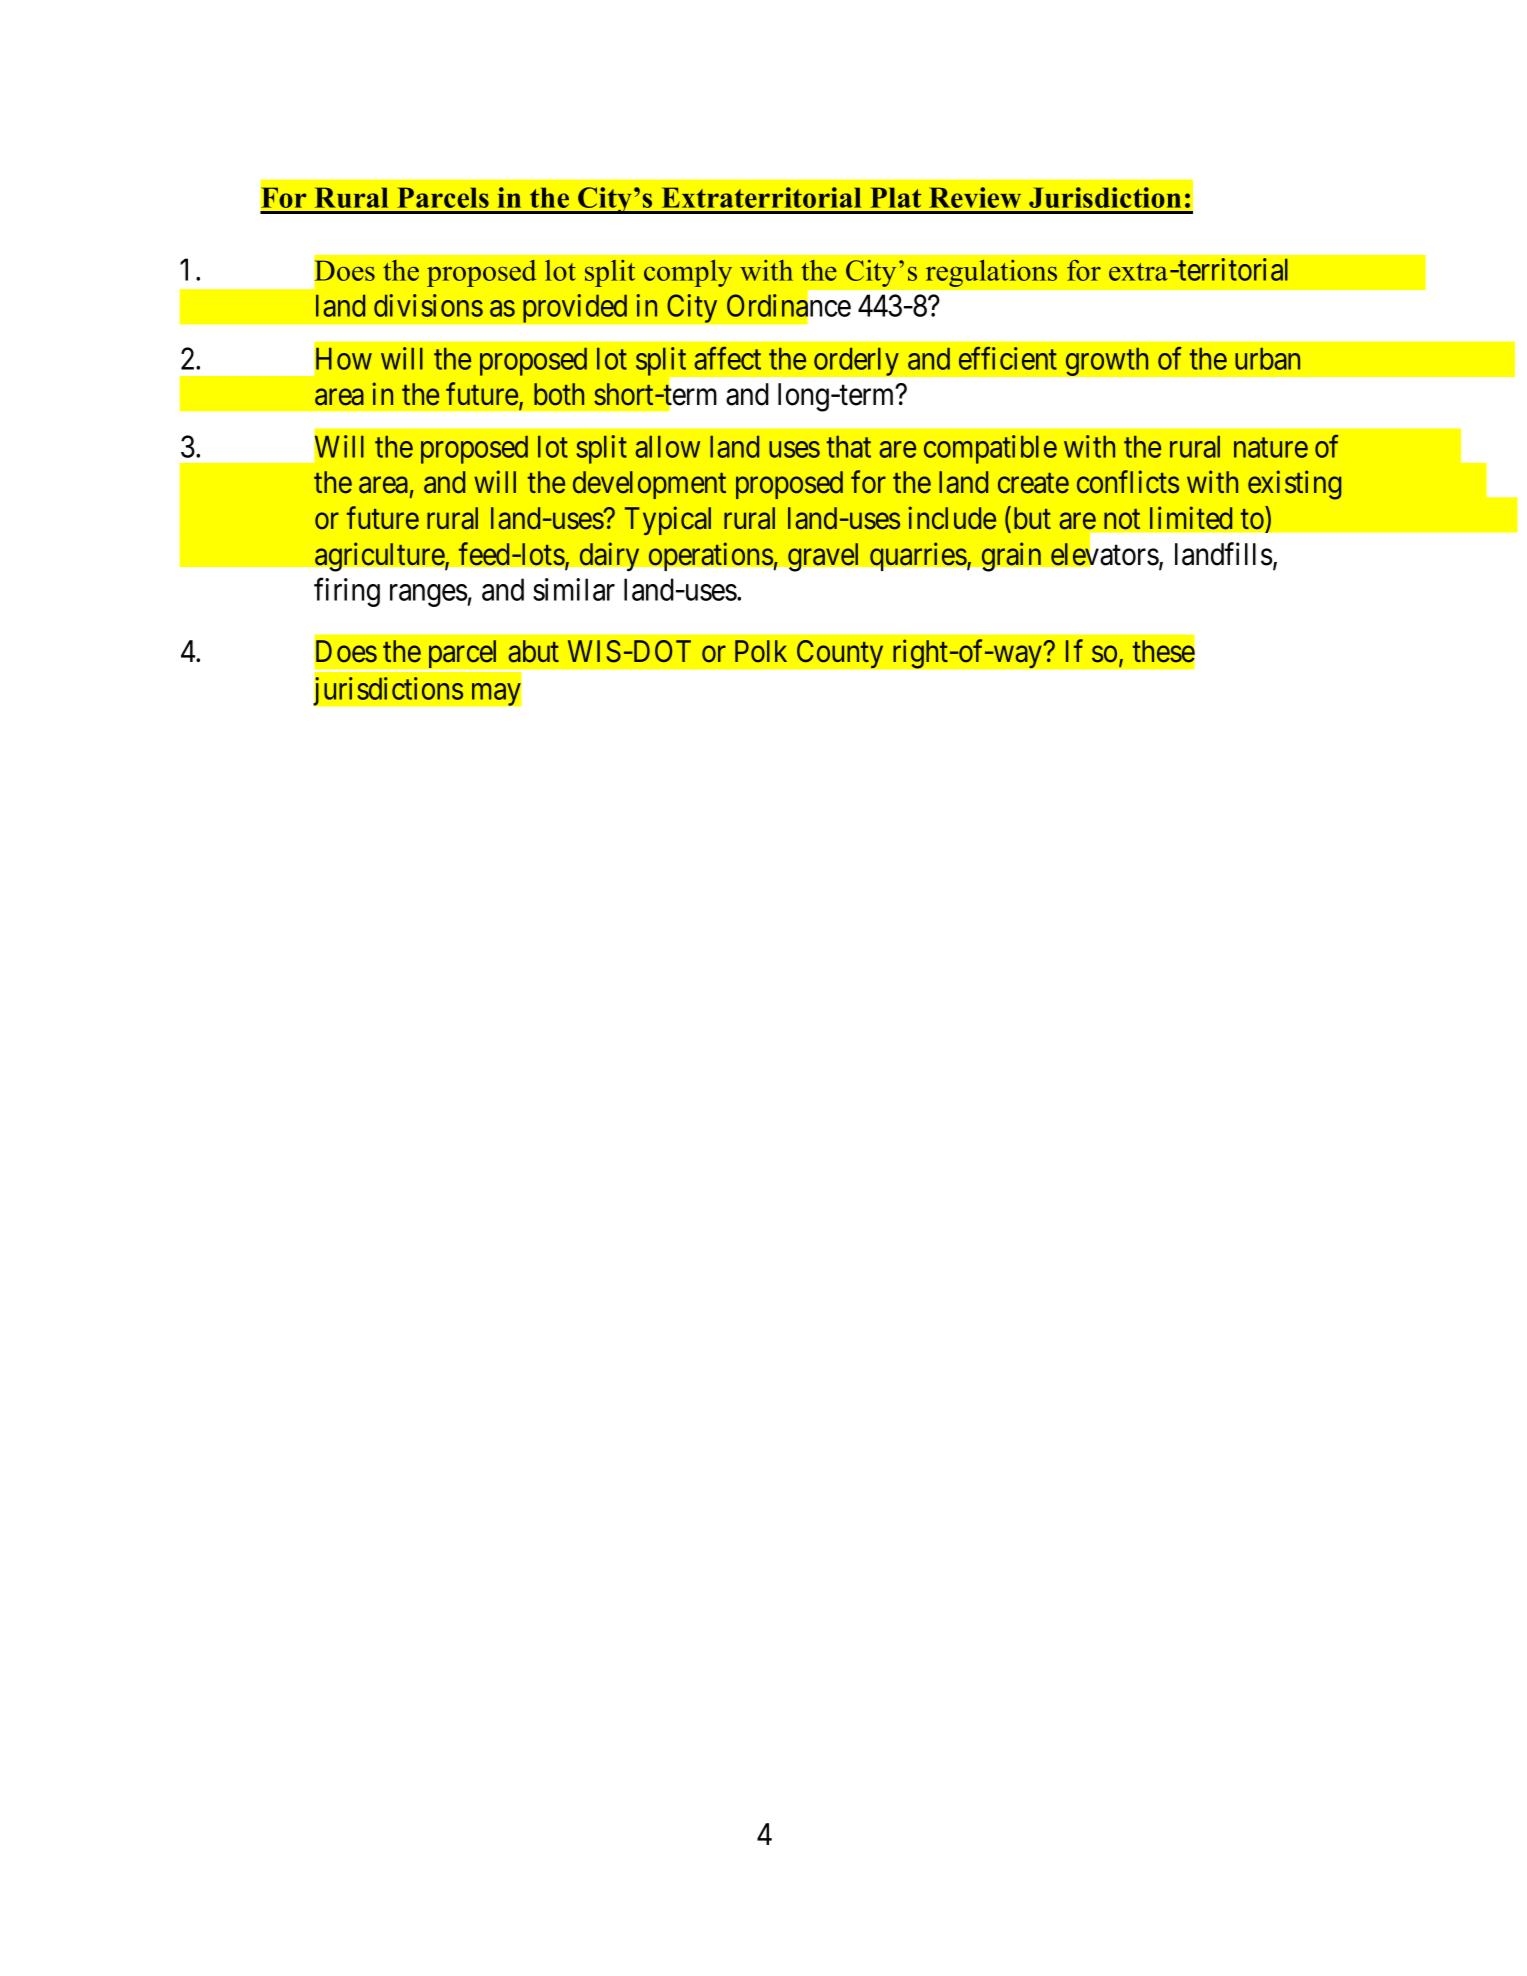 This screenshot has height=1976, width=1527. Describe the element at coordinates (688, 273) in the screenshot. I see `comply` at that location.
